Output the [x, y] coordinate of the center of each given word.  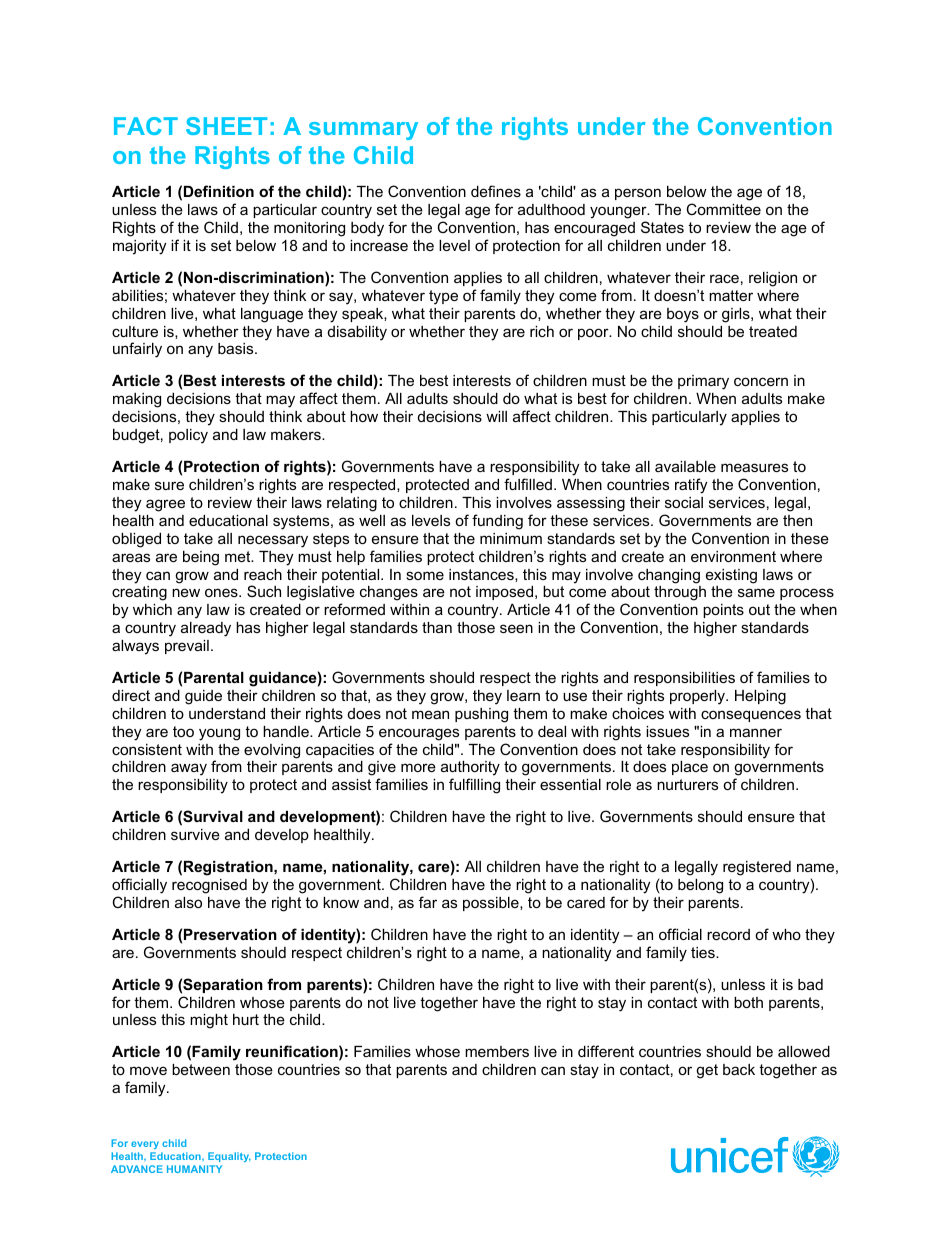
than [437, 627]
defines [496, 191]
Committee [723, 209]
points [723, 611]
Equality [229, 1157]
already [206, 629]
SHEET [226, 126]
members [497, 1051]
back [739, 1069]
